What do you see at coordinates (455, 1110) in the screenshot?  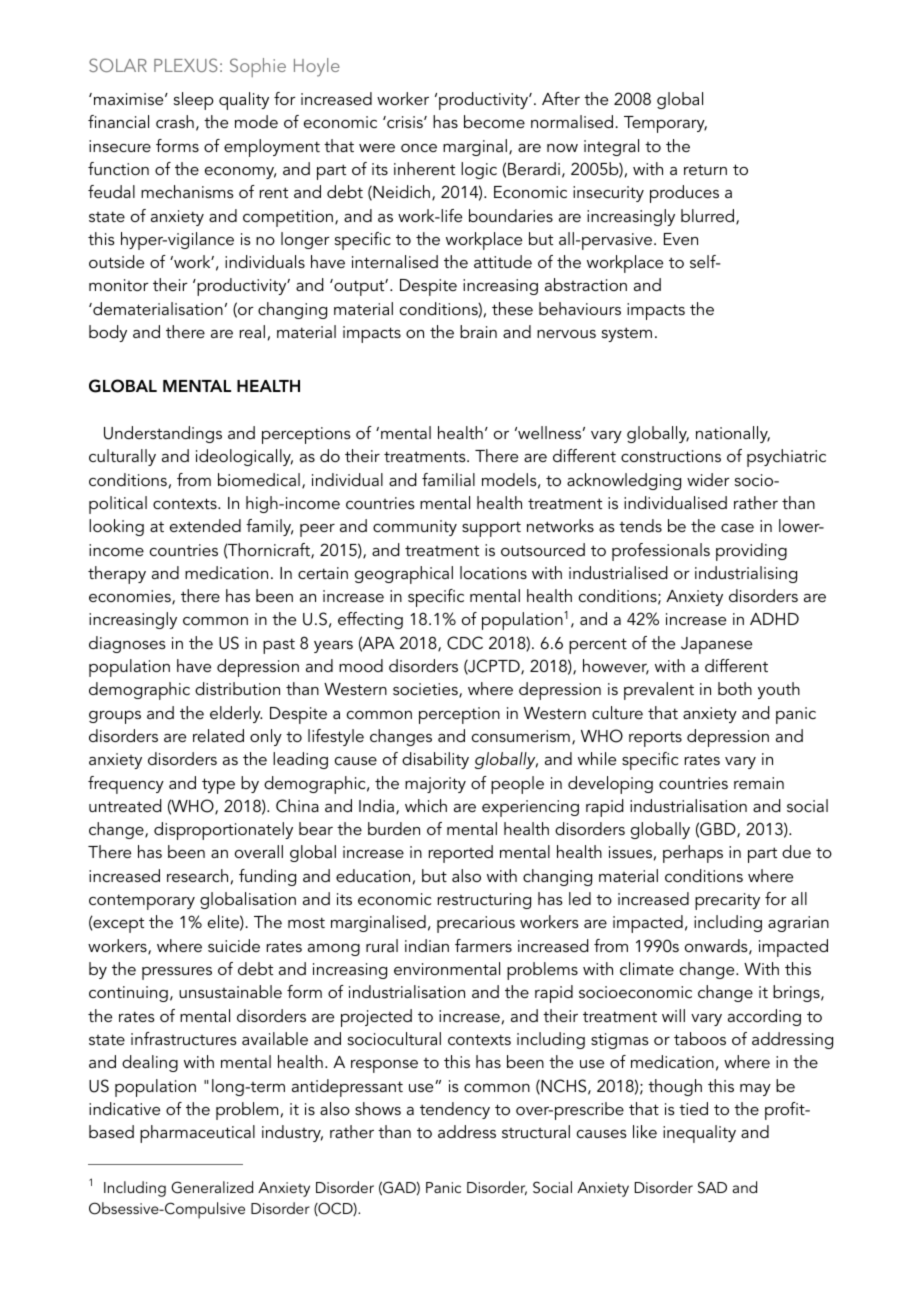 I see `tendency` at bounding box center [455, 1110].
